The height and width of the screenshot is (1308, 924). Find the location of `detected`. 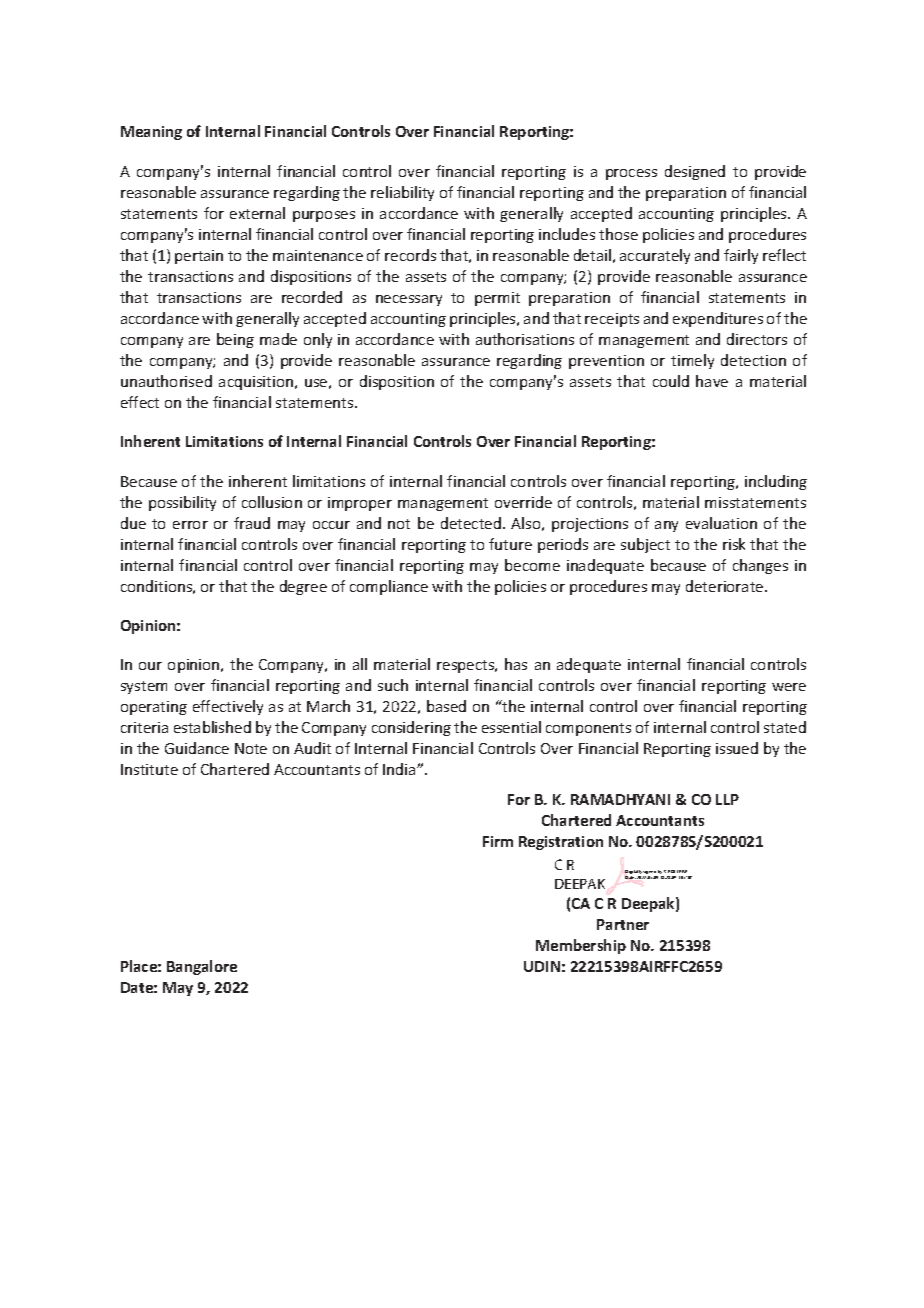

detected is located at coordinates (471, 523).
